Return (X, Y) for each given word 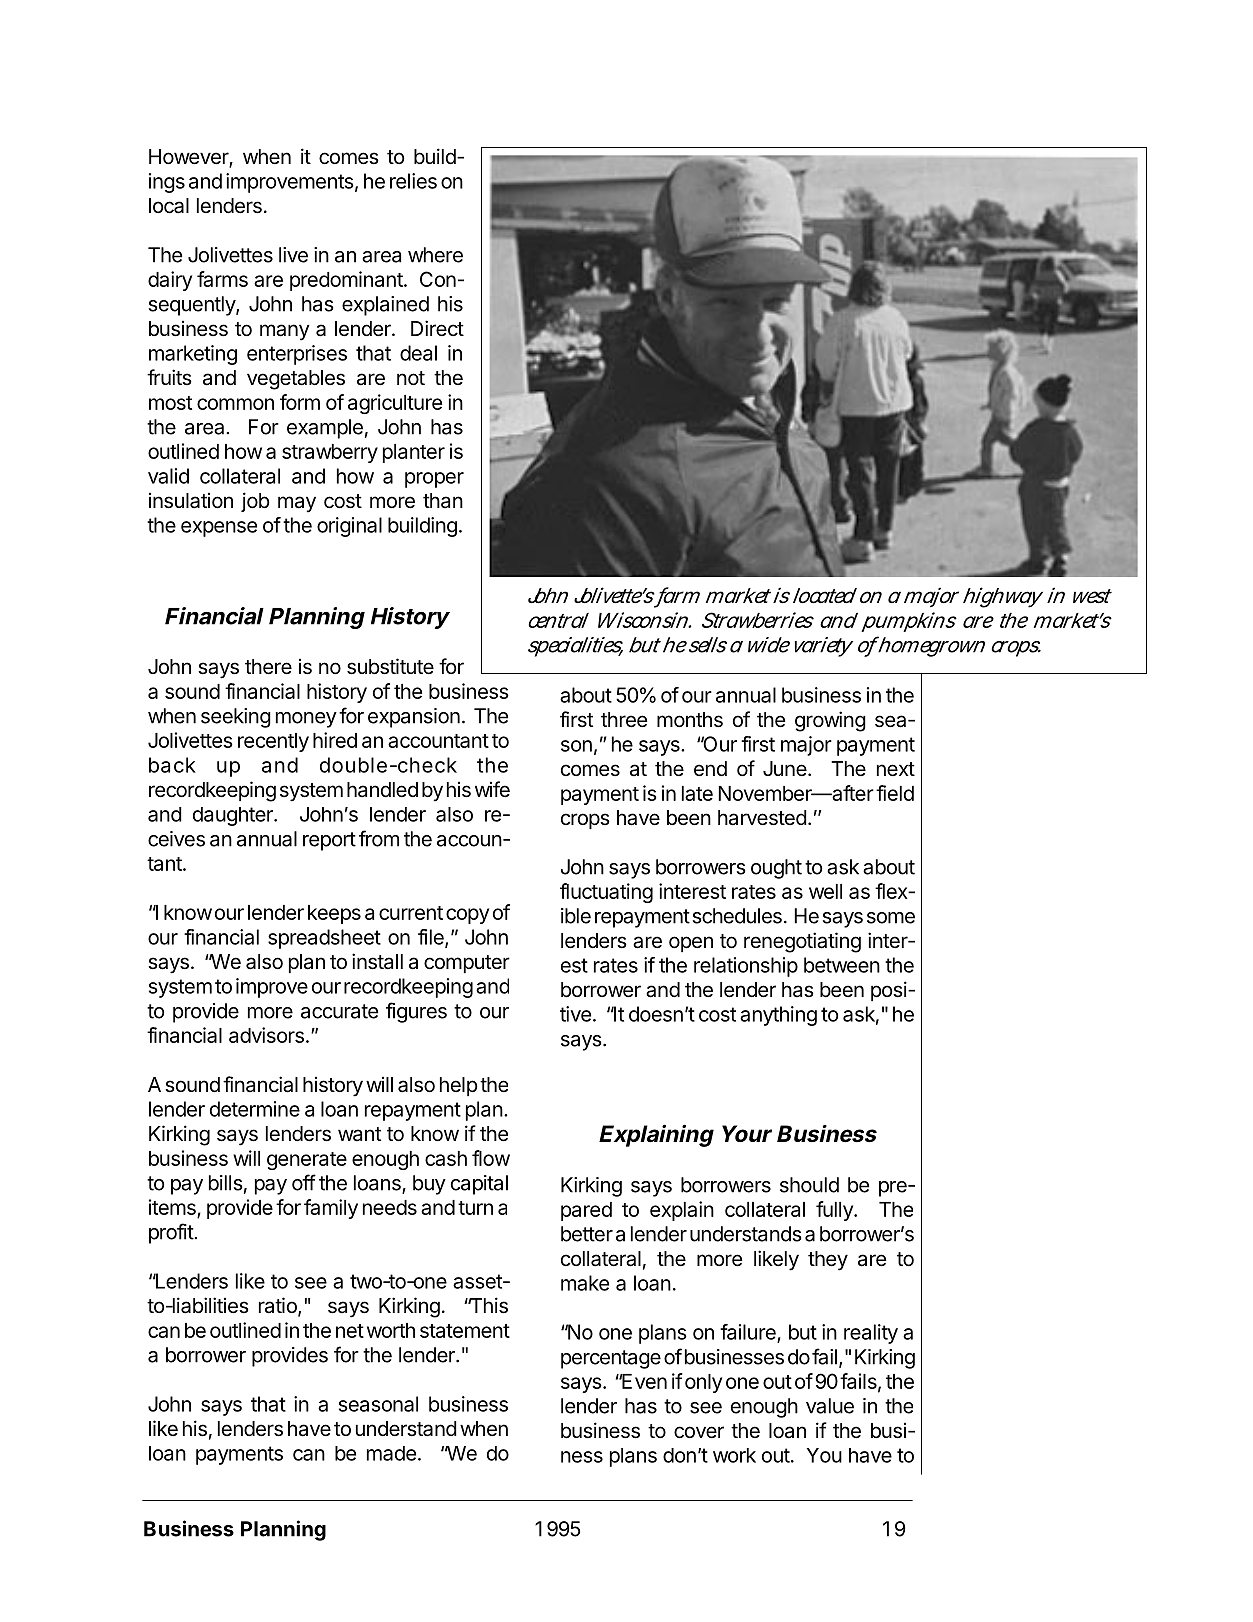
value (830, 1406)
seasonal (378, 1404)
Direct (437, 328)
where (435, 255)
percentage (611, 1359)
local (169, 206)
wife (492, 789)
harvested (762, 818)
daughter (234, 816)
